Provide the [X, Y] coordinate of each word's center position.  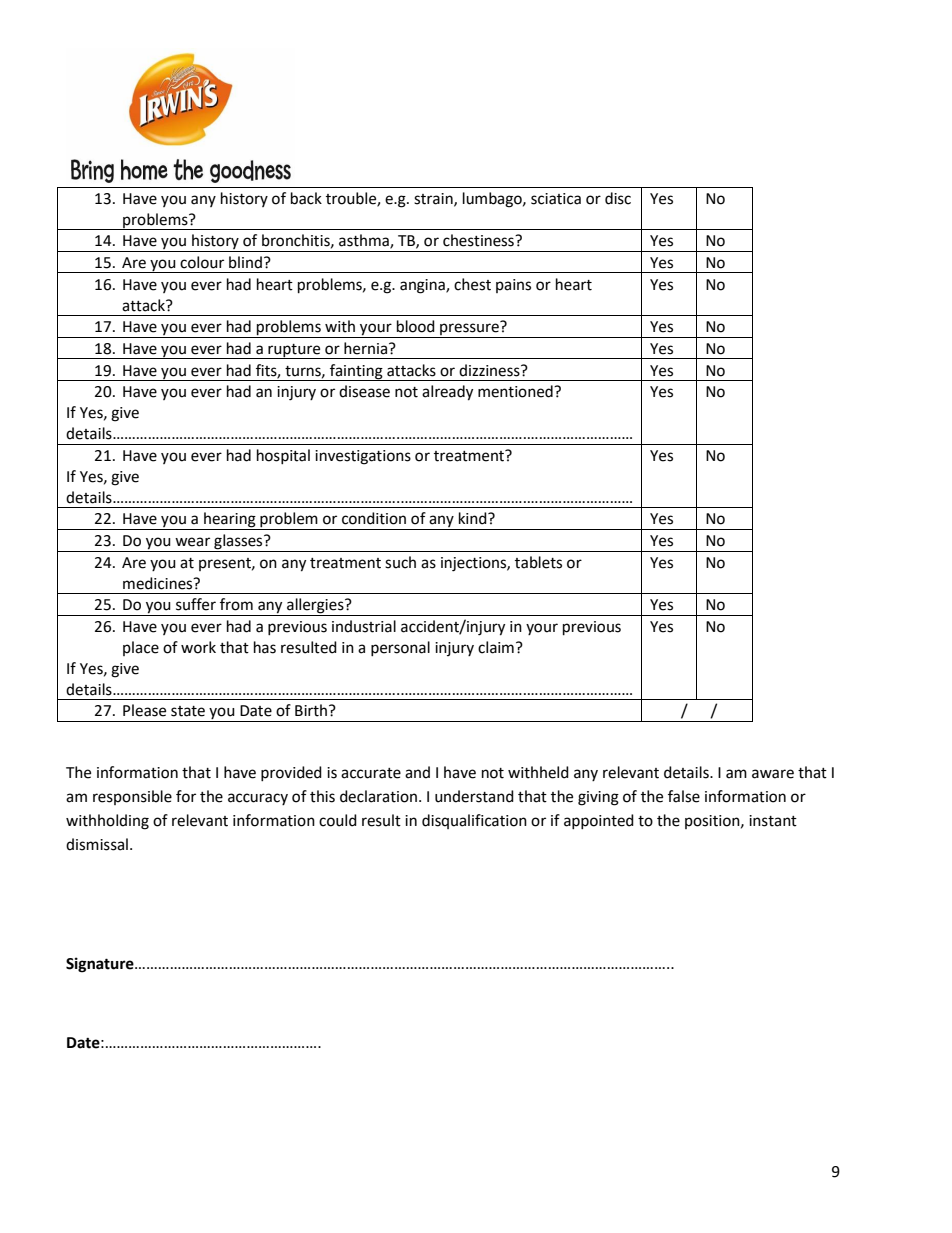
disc [618, 198]
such [400, 562]
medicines [159, 583]
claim [496, 647]
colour [202, 262]
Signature [101, 965]
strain [434, 199]
